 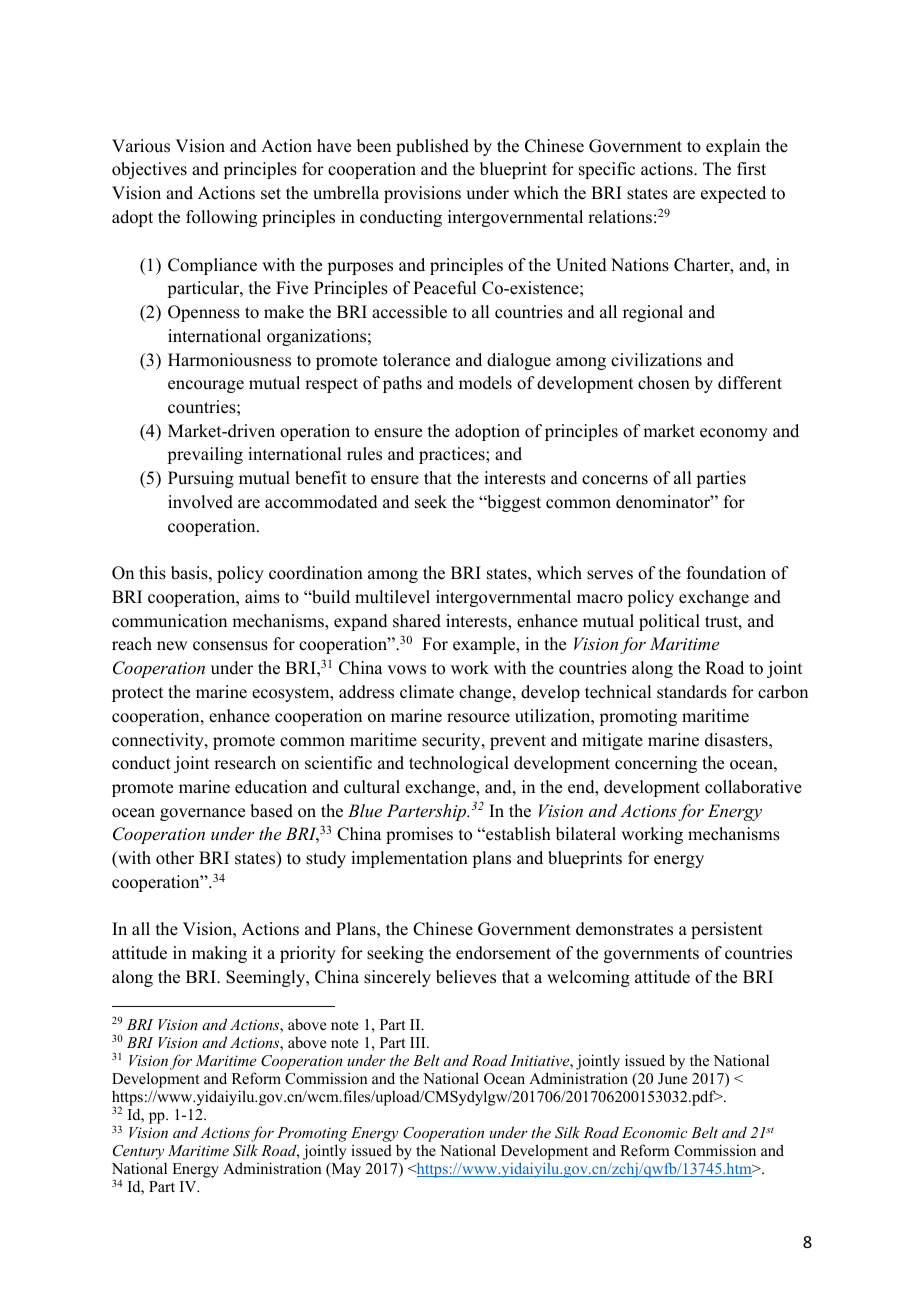 I want to click on consensus, so click(x=230, y=646).
